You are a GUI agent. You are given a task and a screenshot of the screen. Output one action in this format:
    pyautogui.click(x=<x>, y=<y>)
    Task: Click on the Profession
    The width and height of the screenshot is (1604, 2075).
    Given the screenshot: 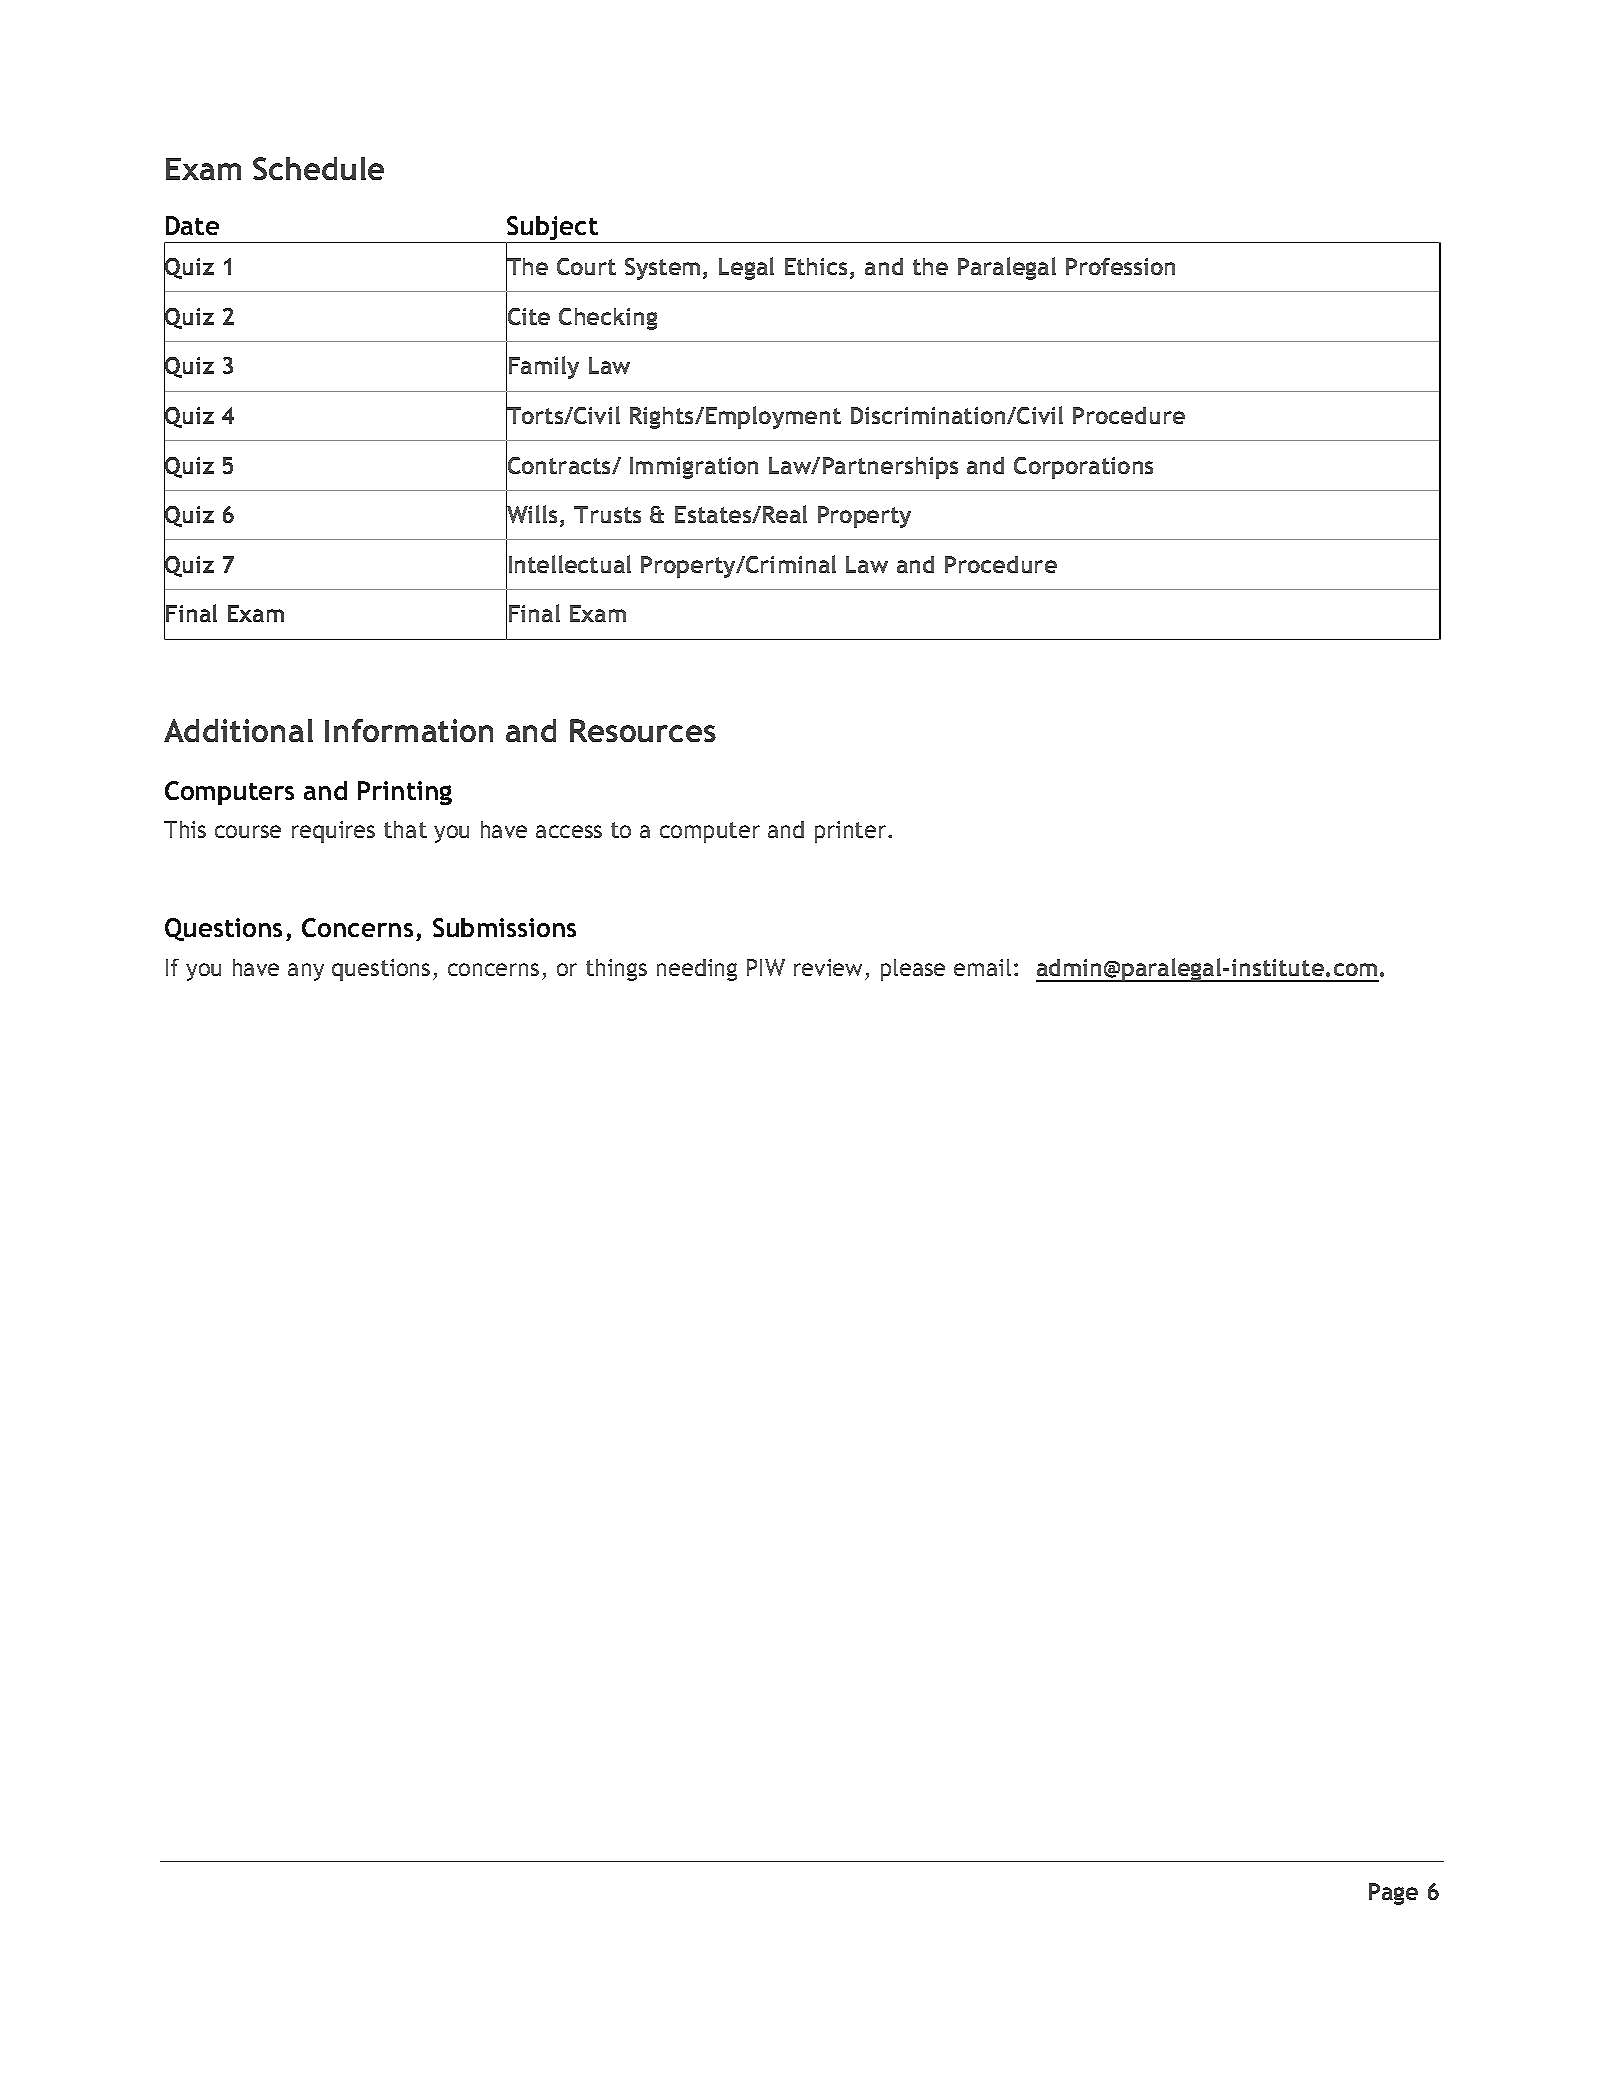 What is the action you would take?
    pyautogui.click(x=1120, y=266)
